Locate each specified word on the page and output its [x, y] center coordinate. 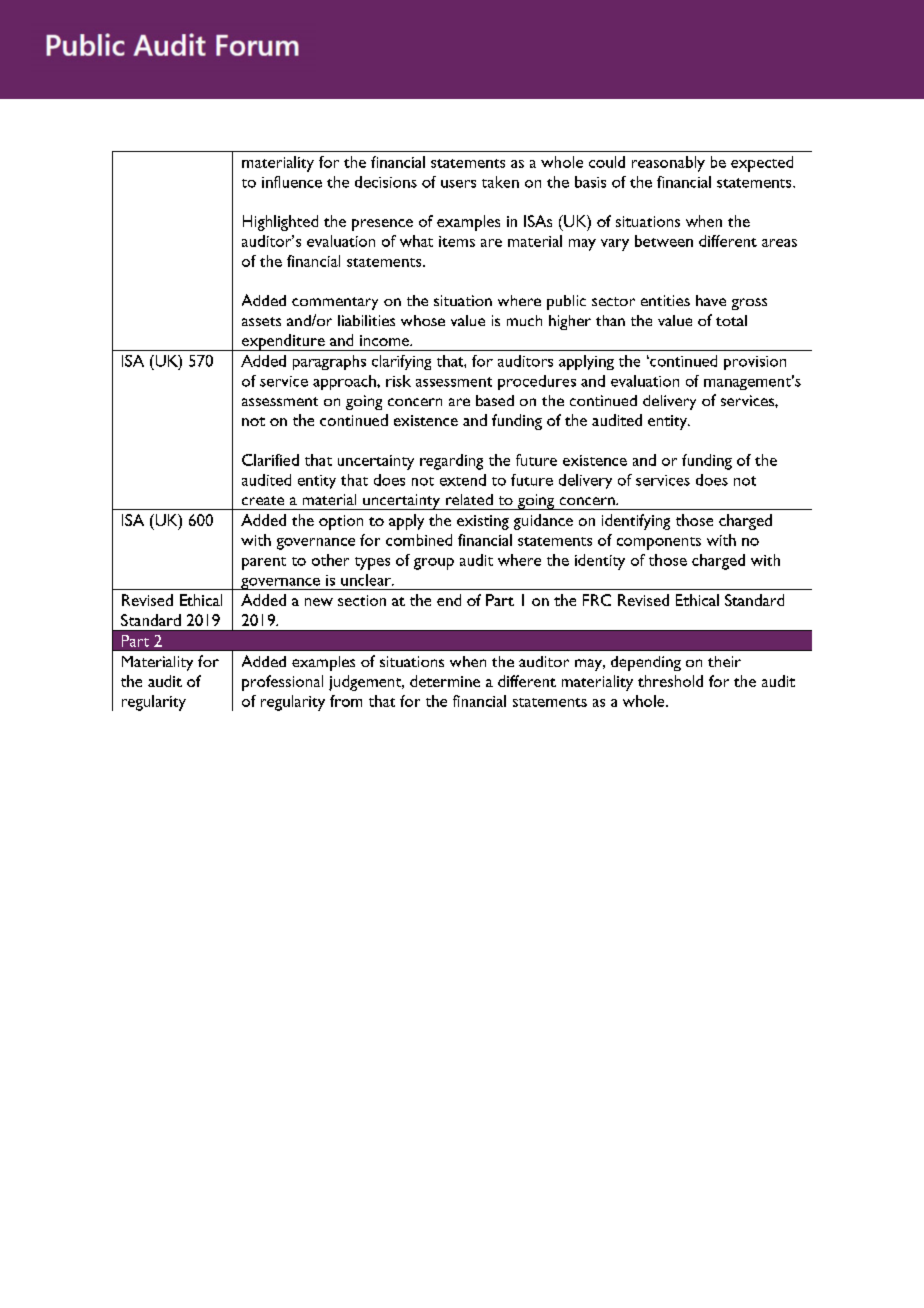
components [659, 543]
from [346, 701]
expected [762, 164]
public [566, 302]
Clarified [270, 460]
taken [500, 182]
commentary [335, 303]
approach [345, 382]
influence [292, 182]
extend [463, 480]
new [319, 602]
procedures [537, 382]
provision [755, 363]
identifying [636, 522]
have [711, 300]
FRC [597, 600]
